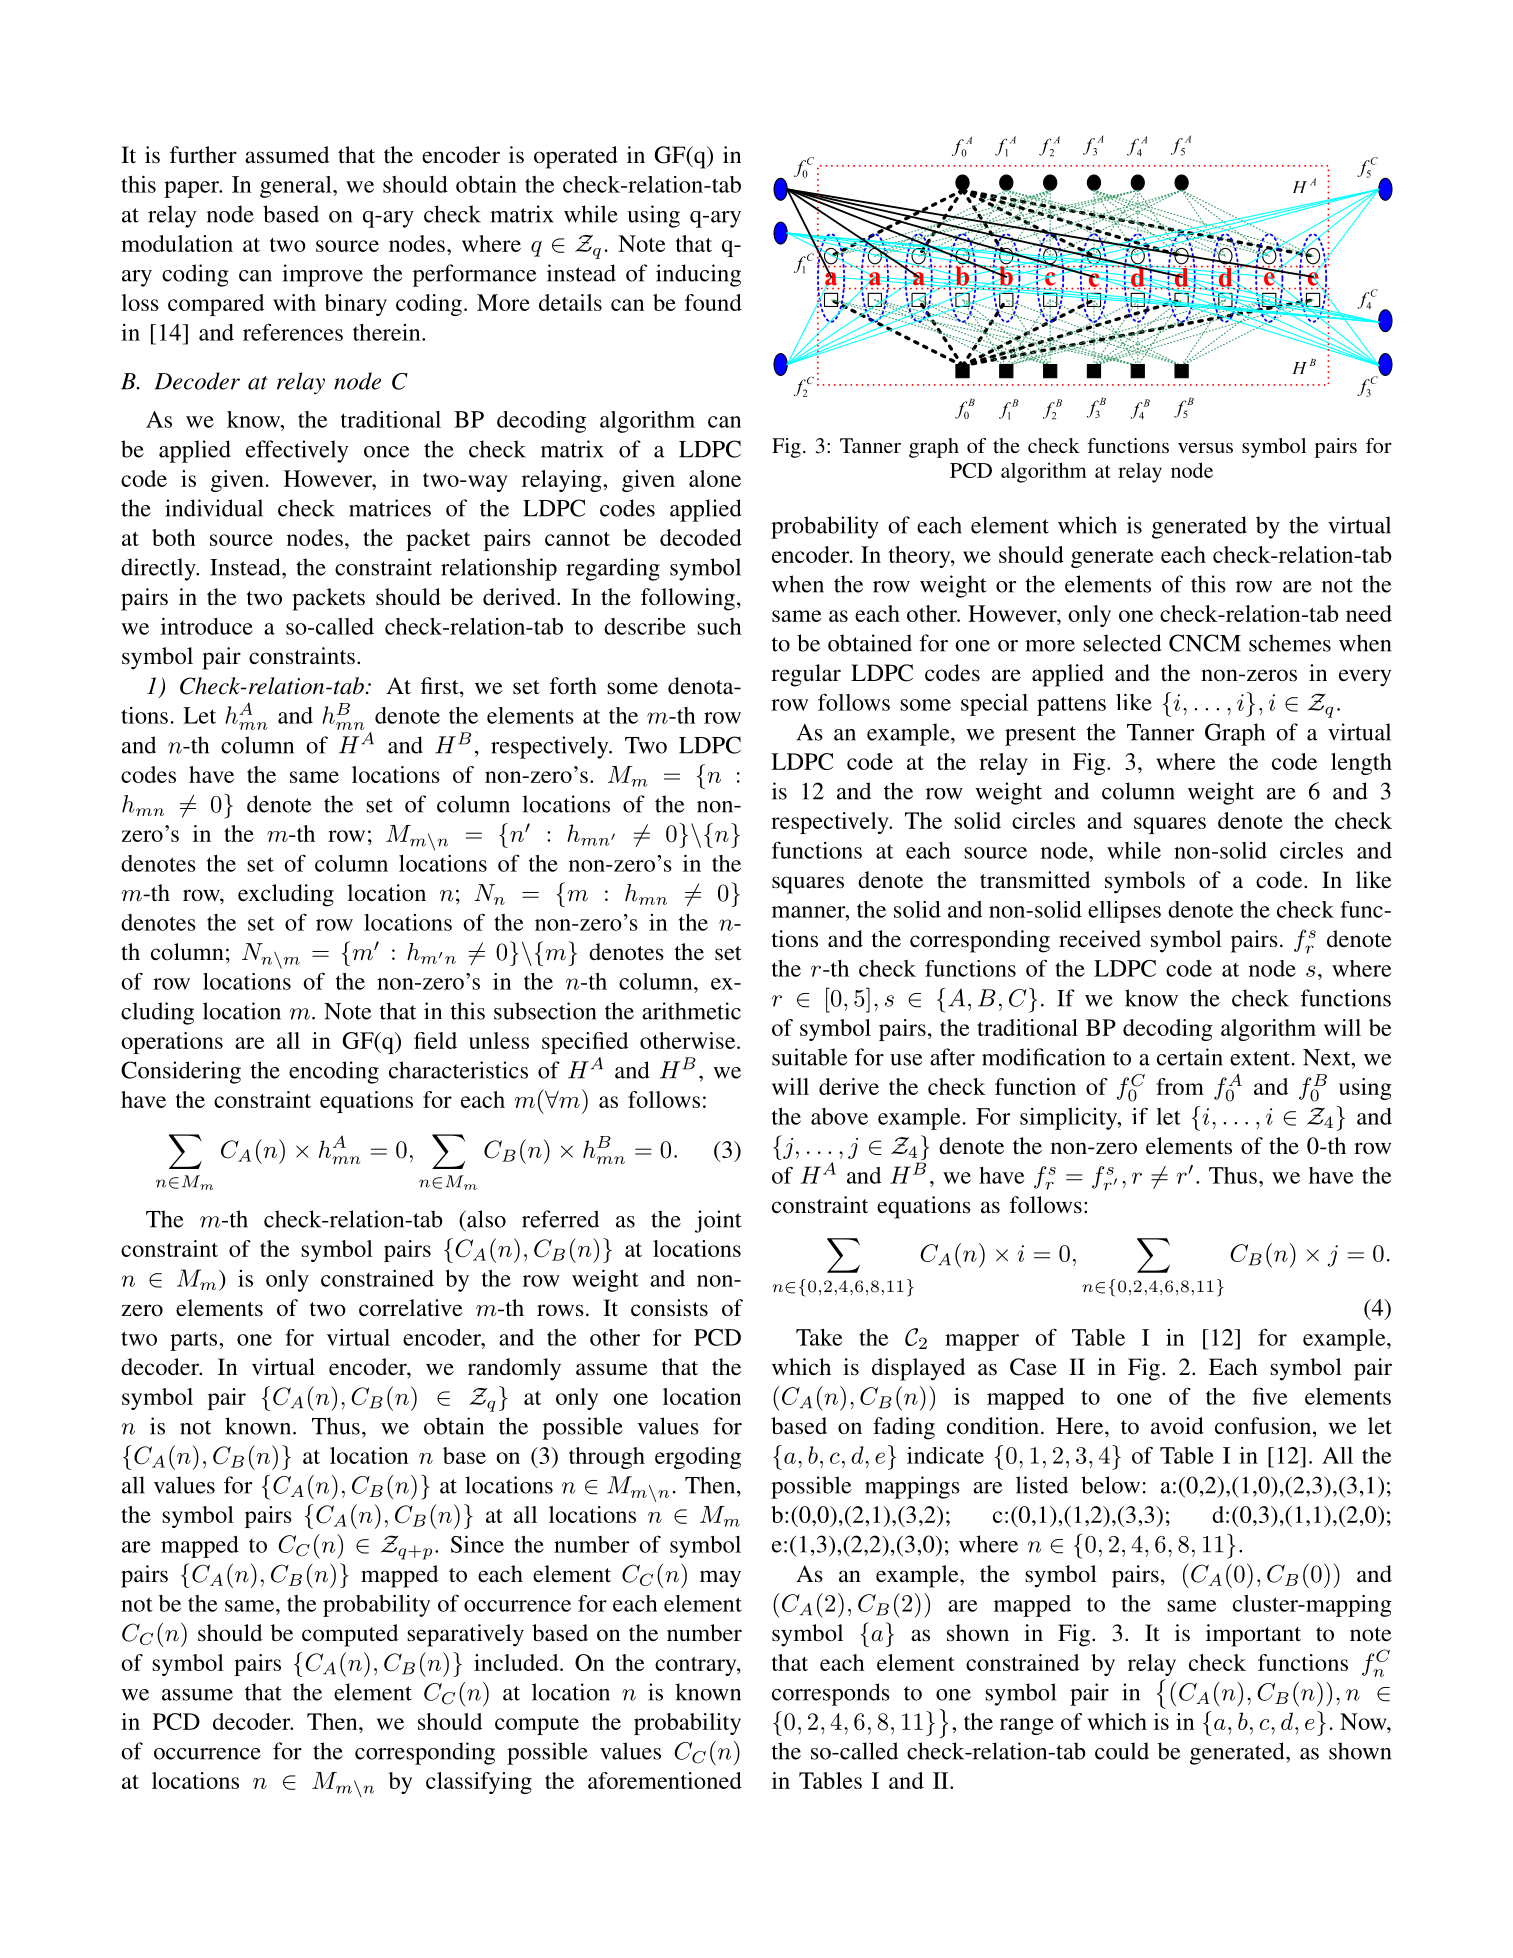  What do you see at coordinates (1361, 764) in the screenshot?
I see `length` at bounding box center [1361, 764].
